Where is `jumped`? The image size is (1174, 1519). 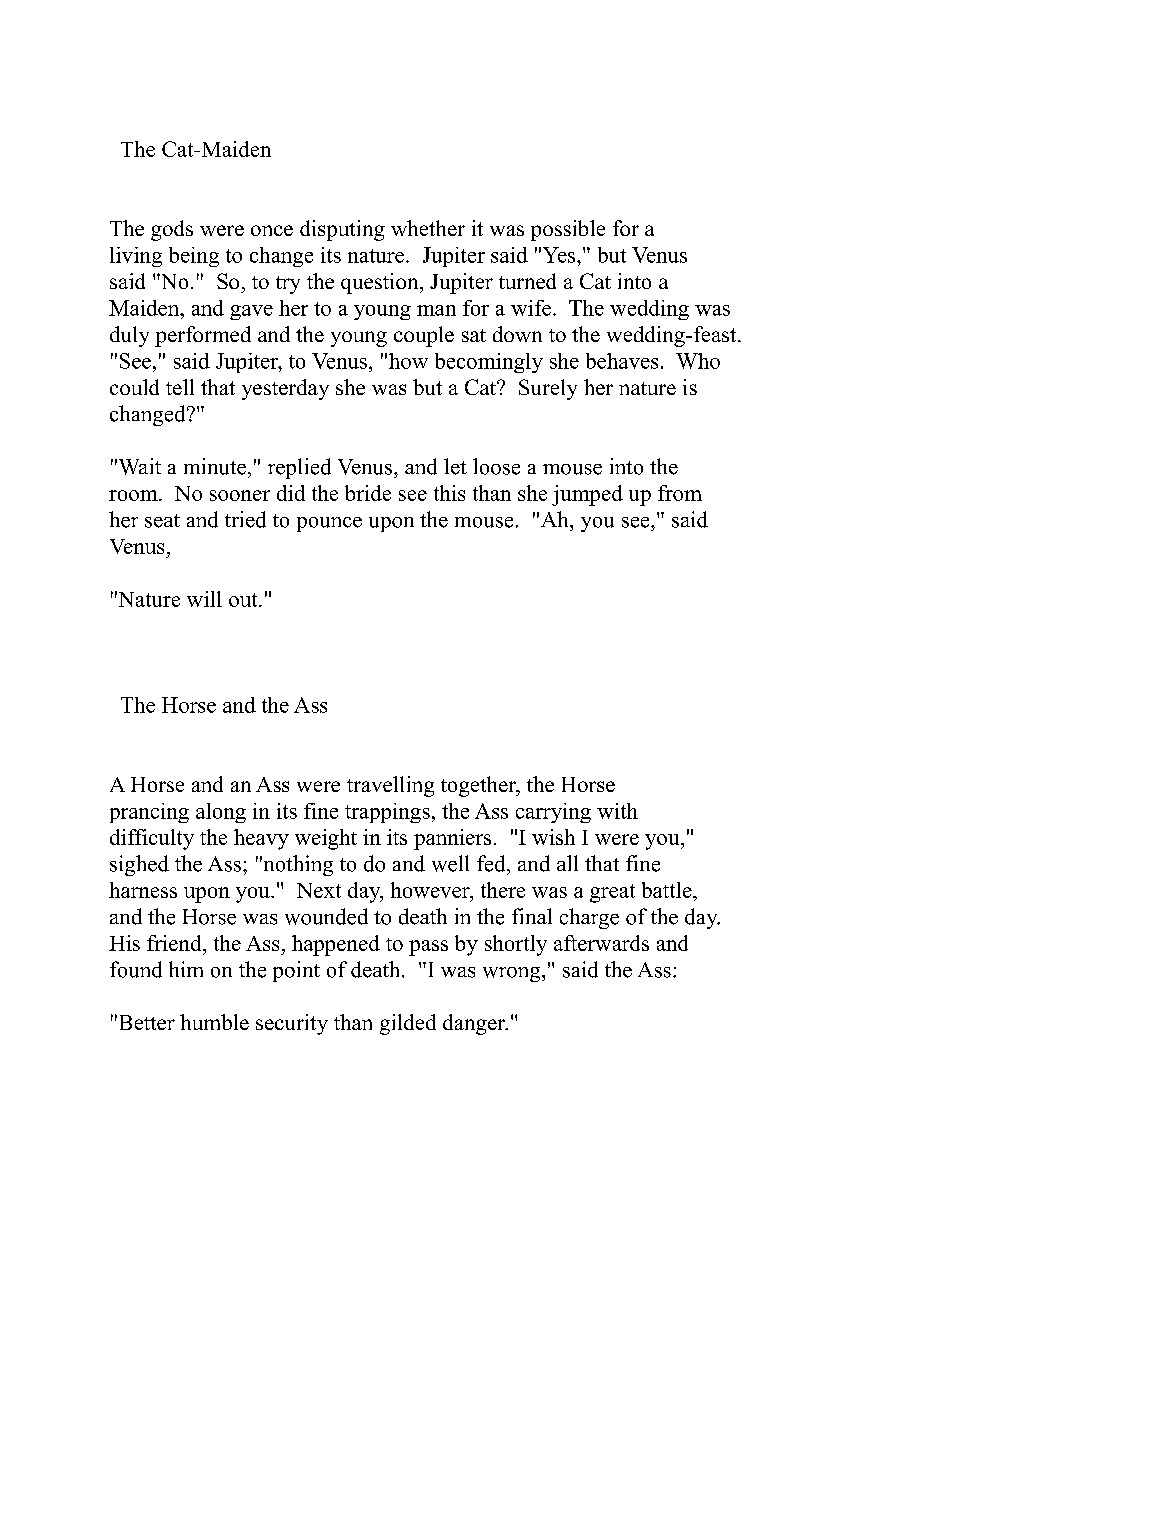
jumped is located at coordinates (587, 495).
